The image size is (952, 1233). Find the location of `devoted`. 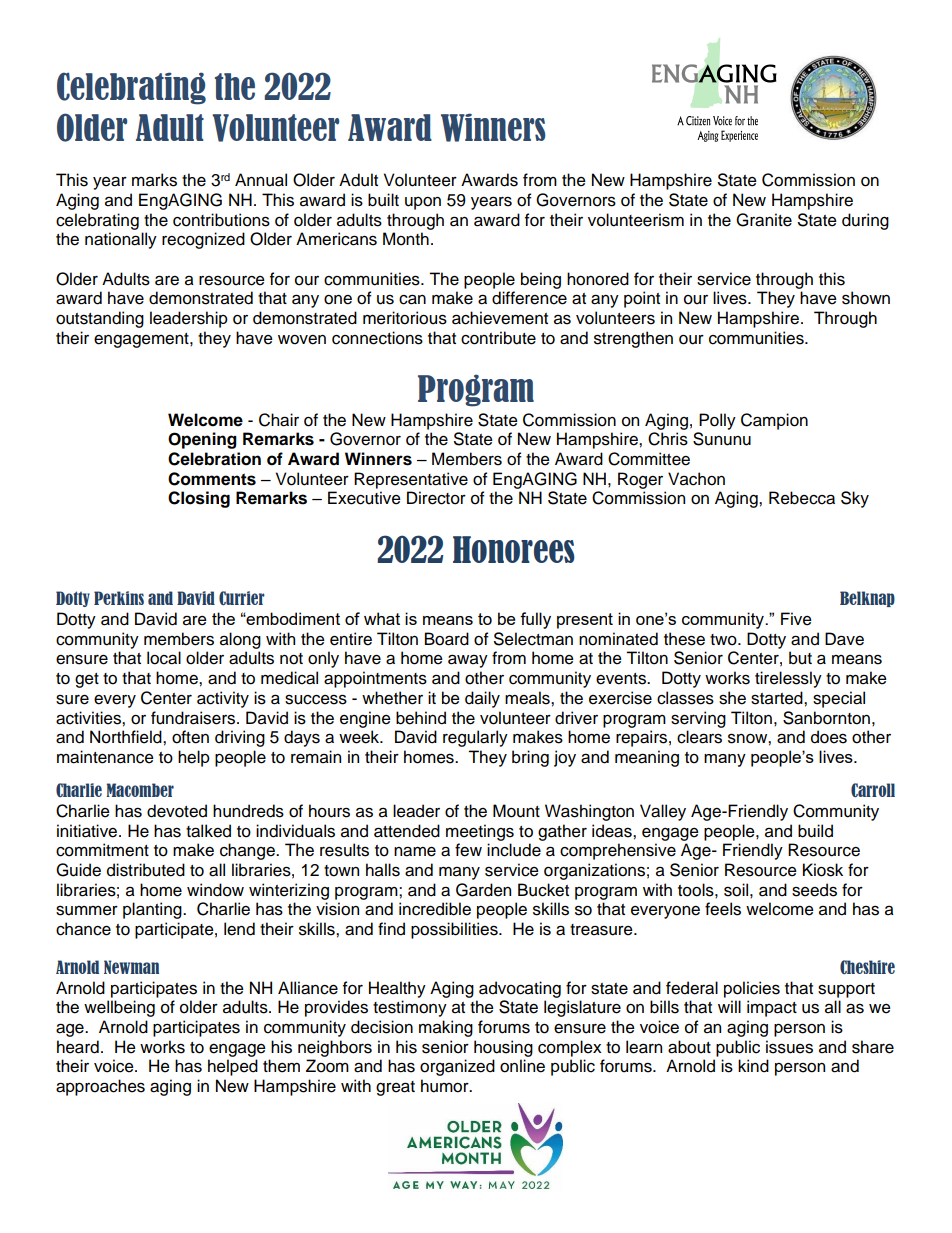

devoted is located at coordinates (177, 811).
